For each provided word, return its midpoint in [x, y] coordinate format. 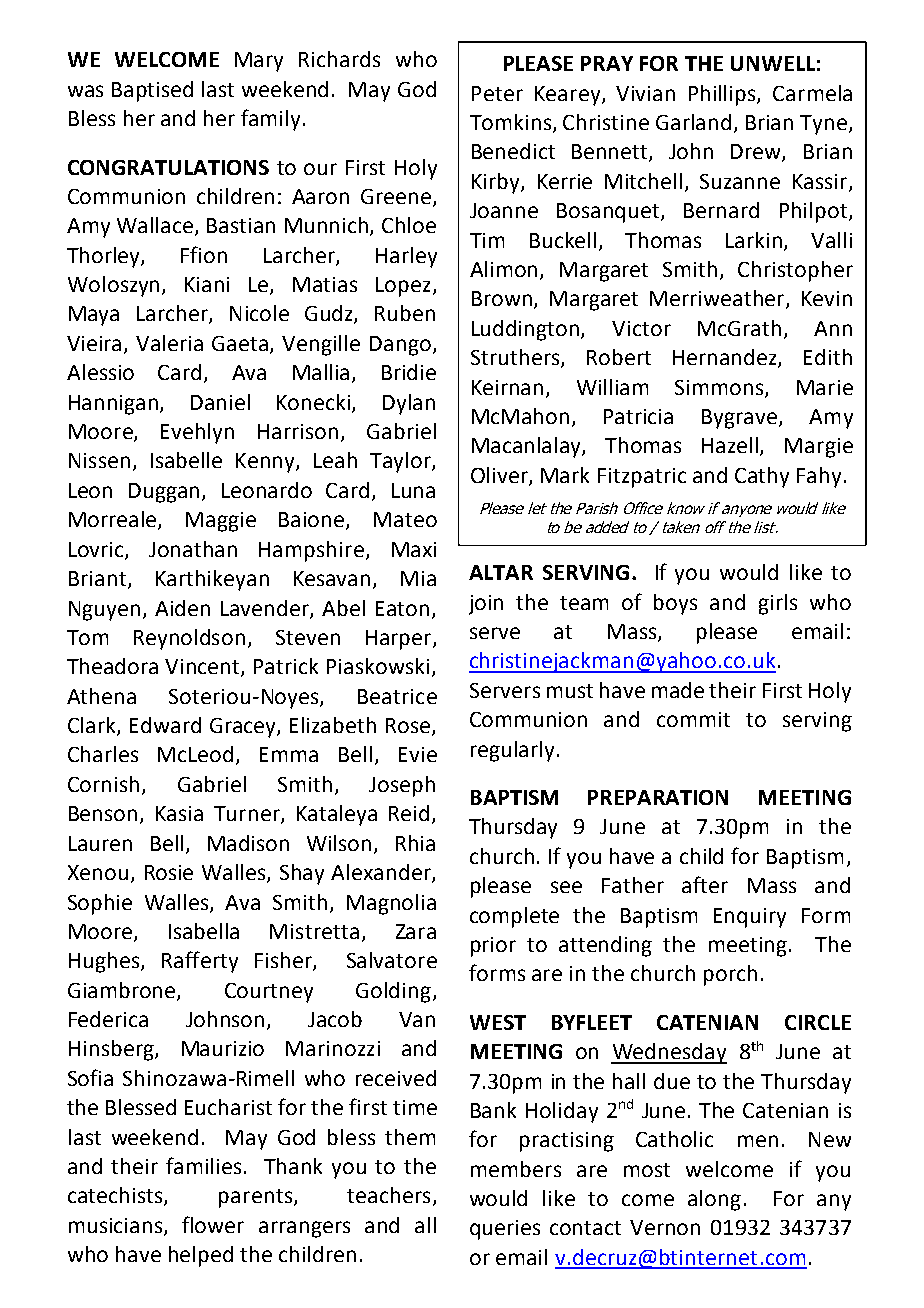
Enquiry [750, 918]
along [714, 1200]
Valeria [169, 343]
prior [493, 947]
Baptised [152, 91]
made [678, 690]
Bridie [409, 372]
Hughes [105, 962]
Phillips [723, 95]
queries [505, 1230]
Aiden [182, 608]
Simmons [720, 388]
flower [213, 1224]
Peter [497, 93]
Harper [400, 640]
